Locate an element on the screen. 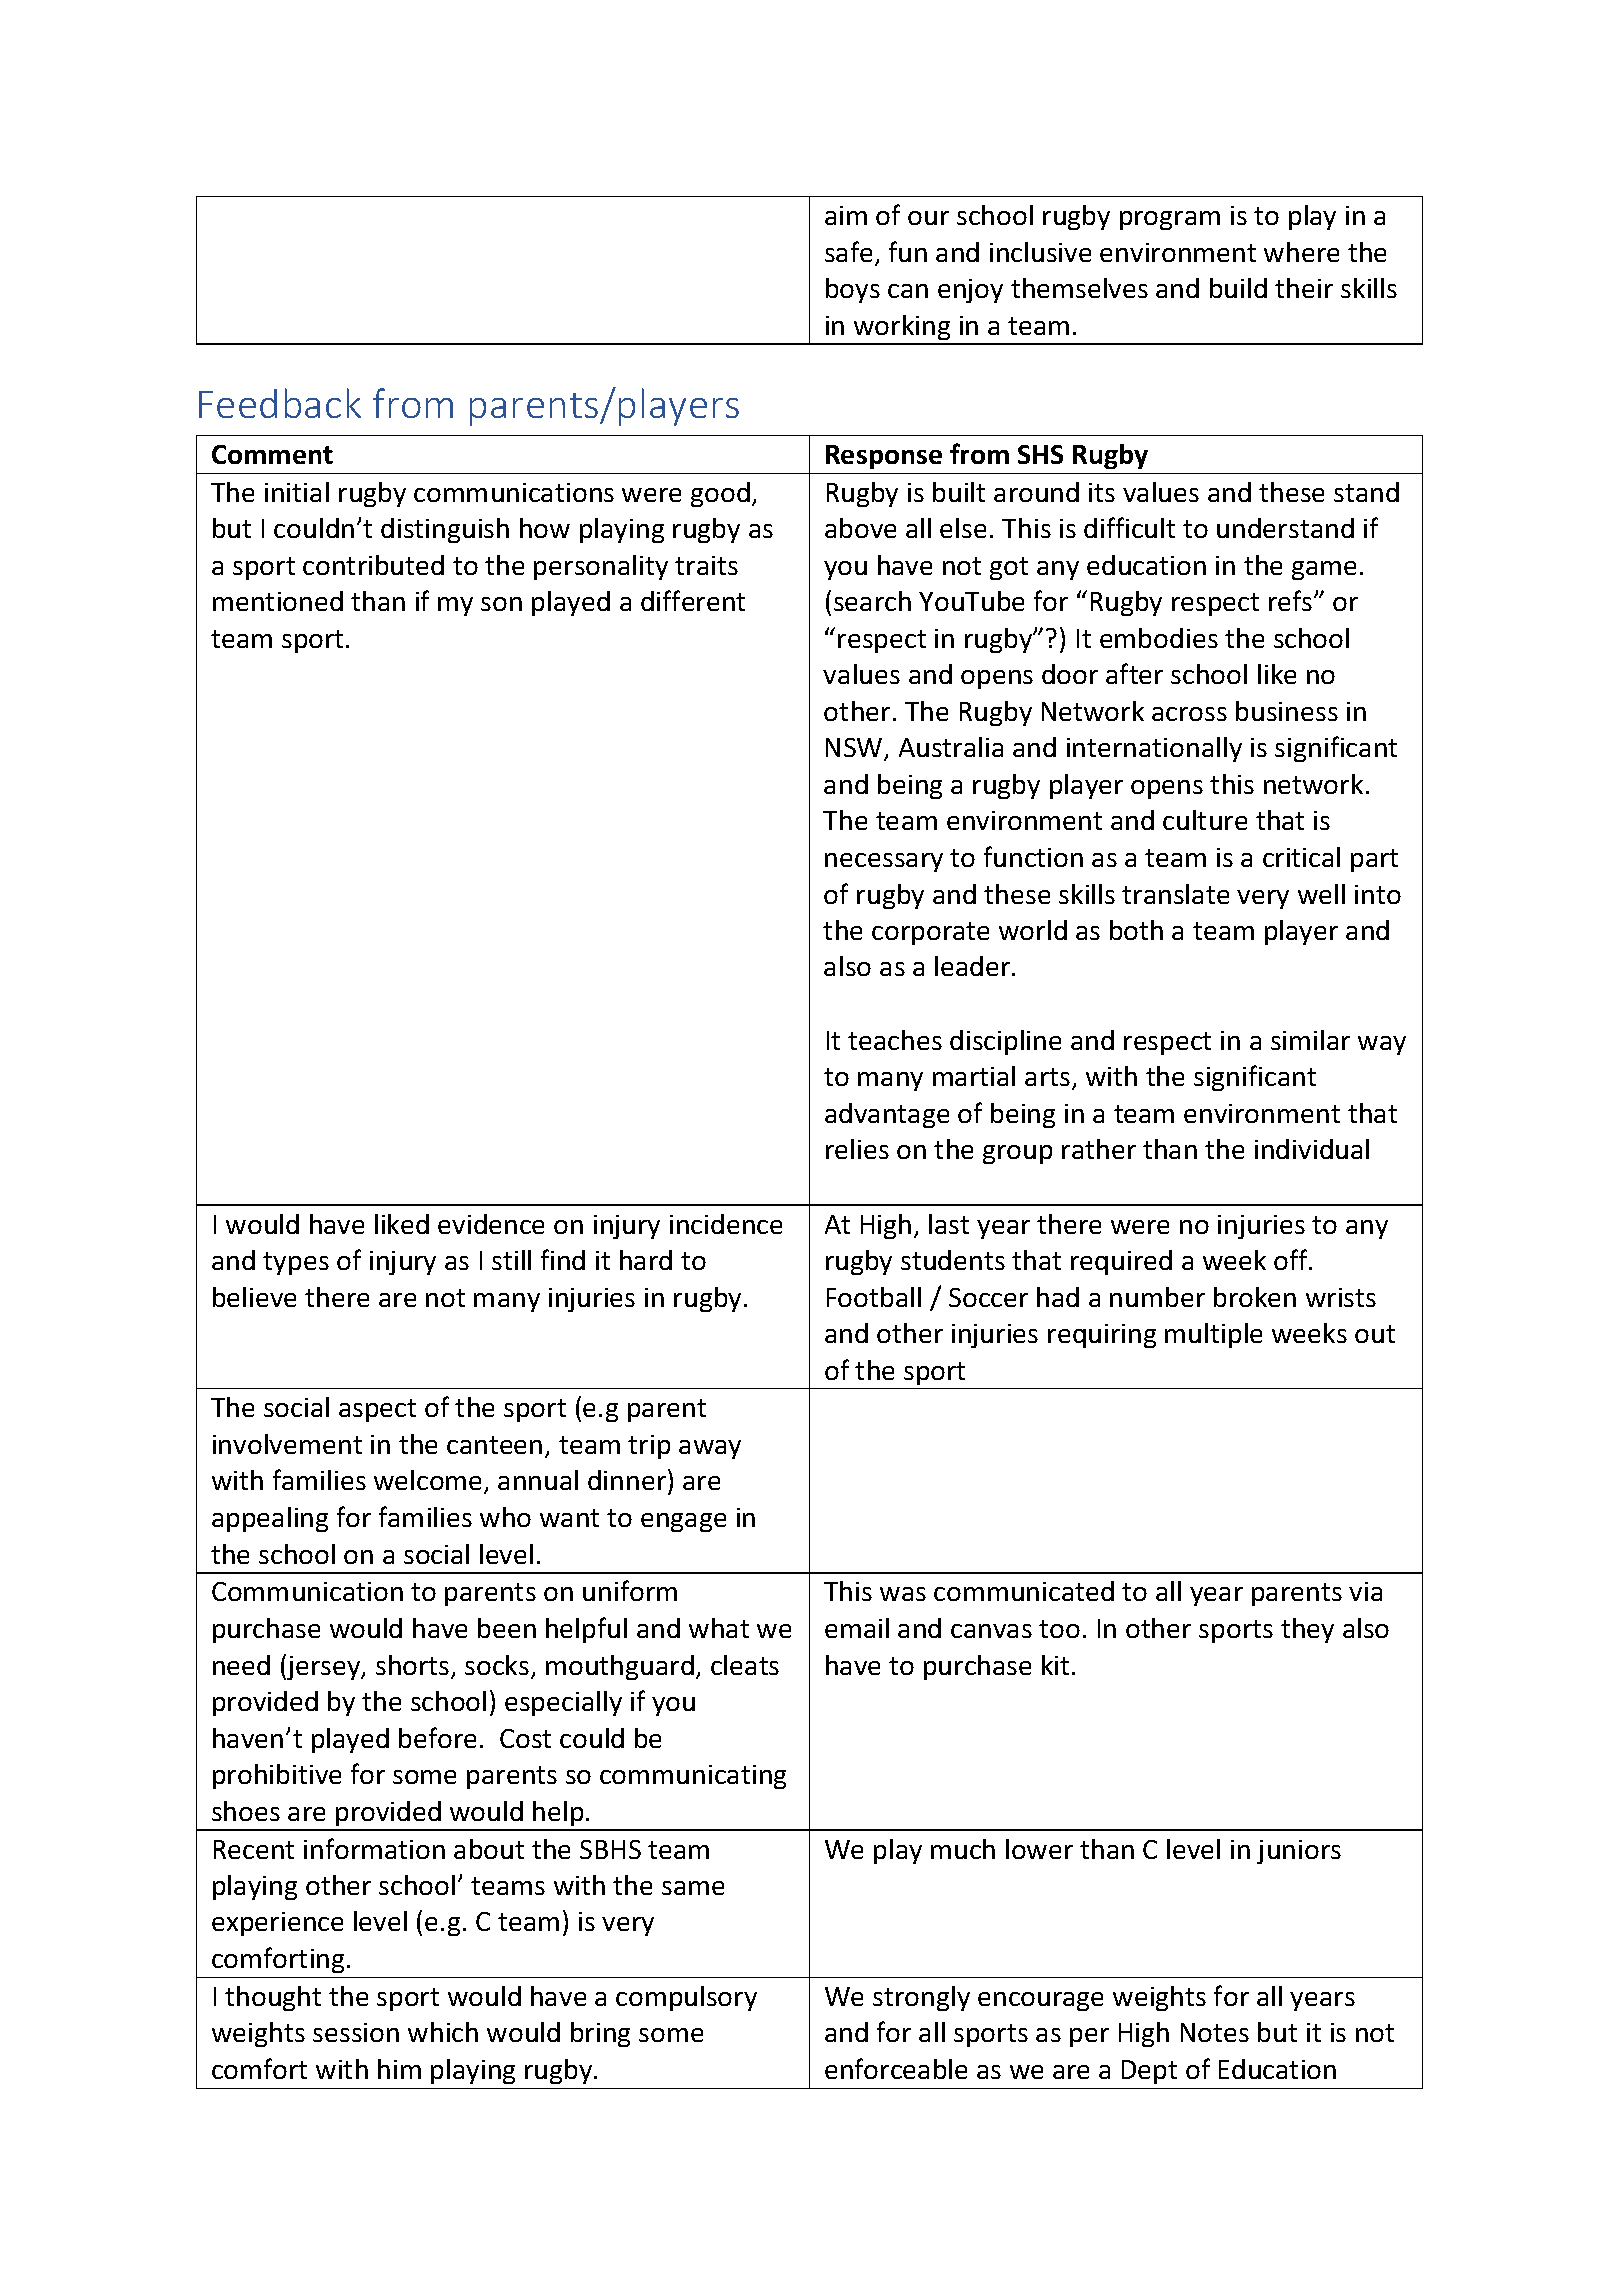 Image resolution: width=1619 pixels, height=2290 pixels. safe is located at coordinates (848, 251).
